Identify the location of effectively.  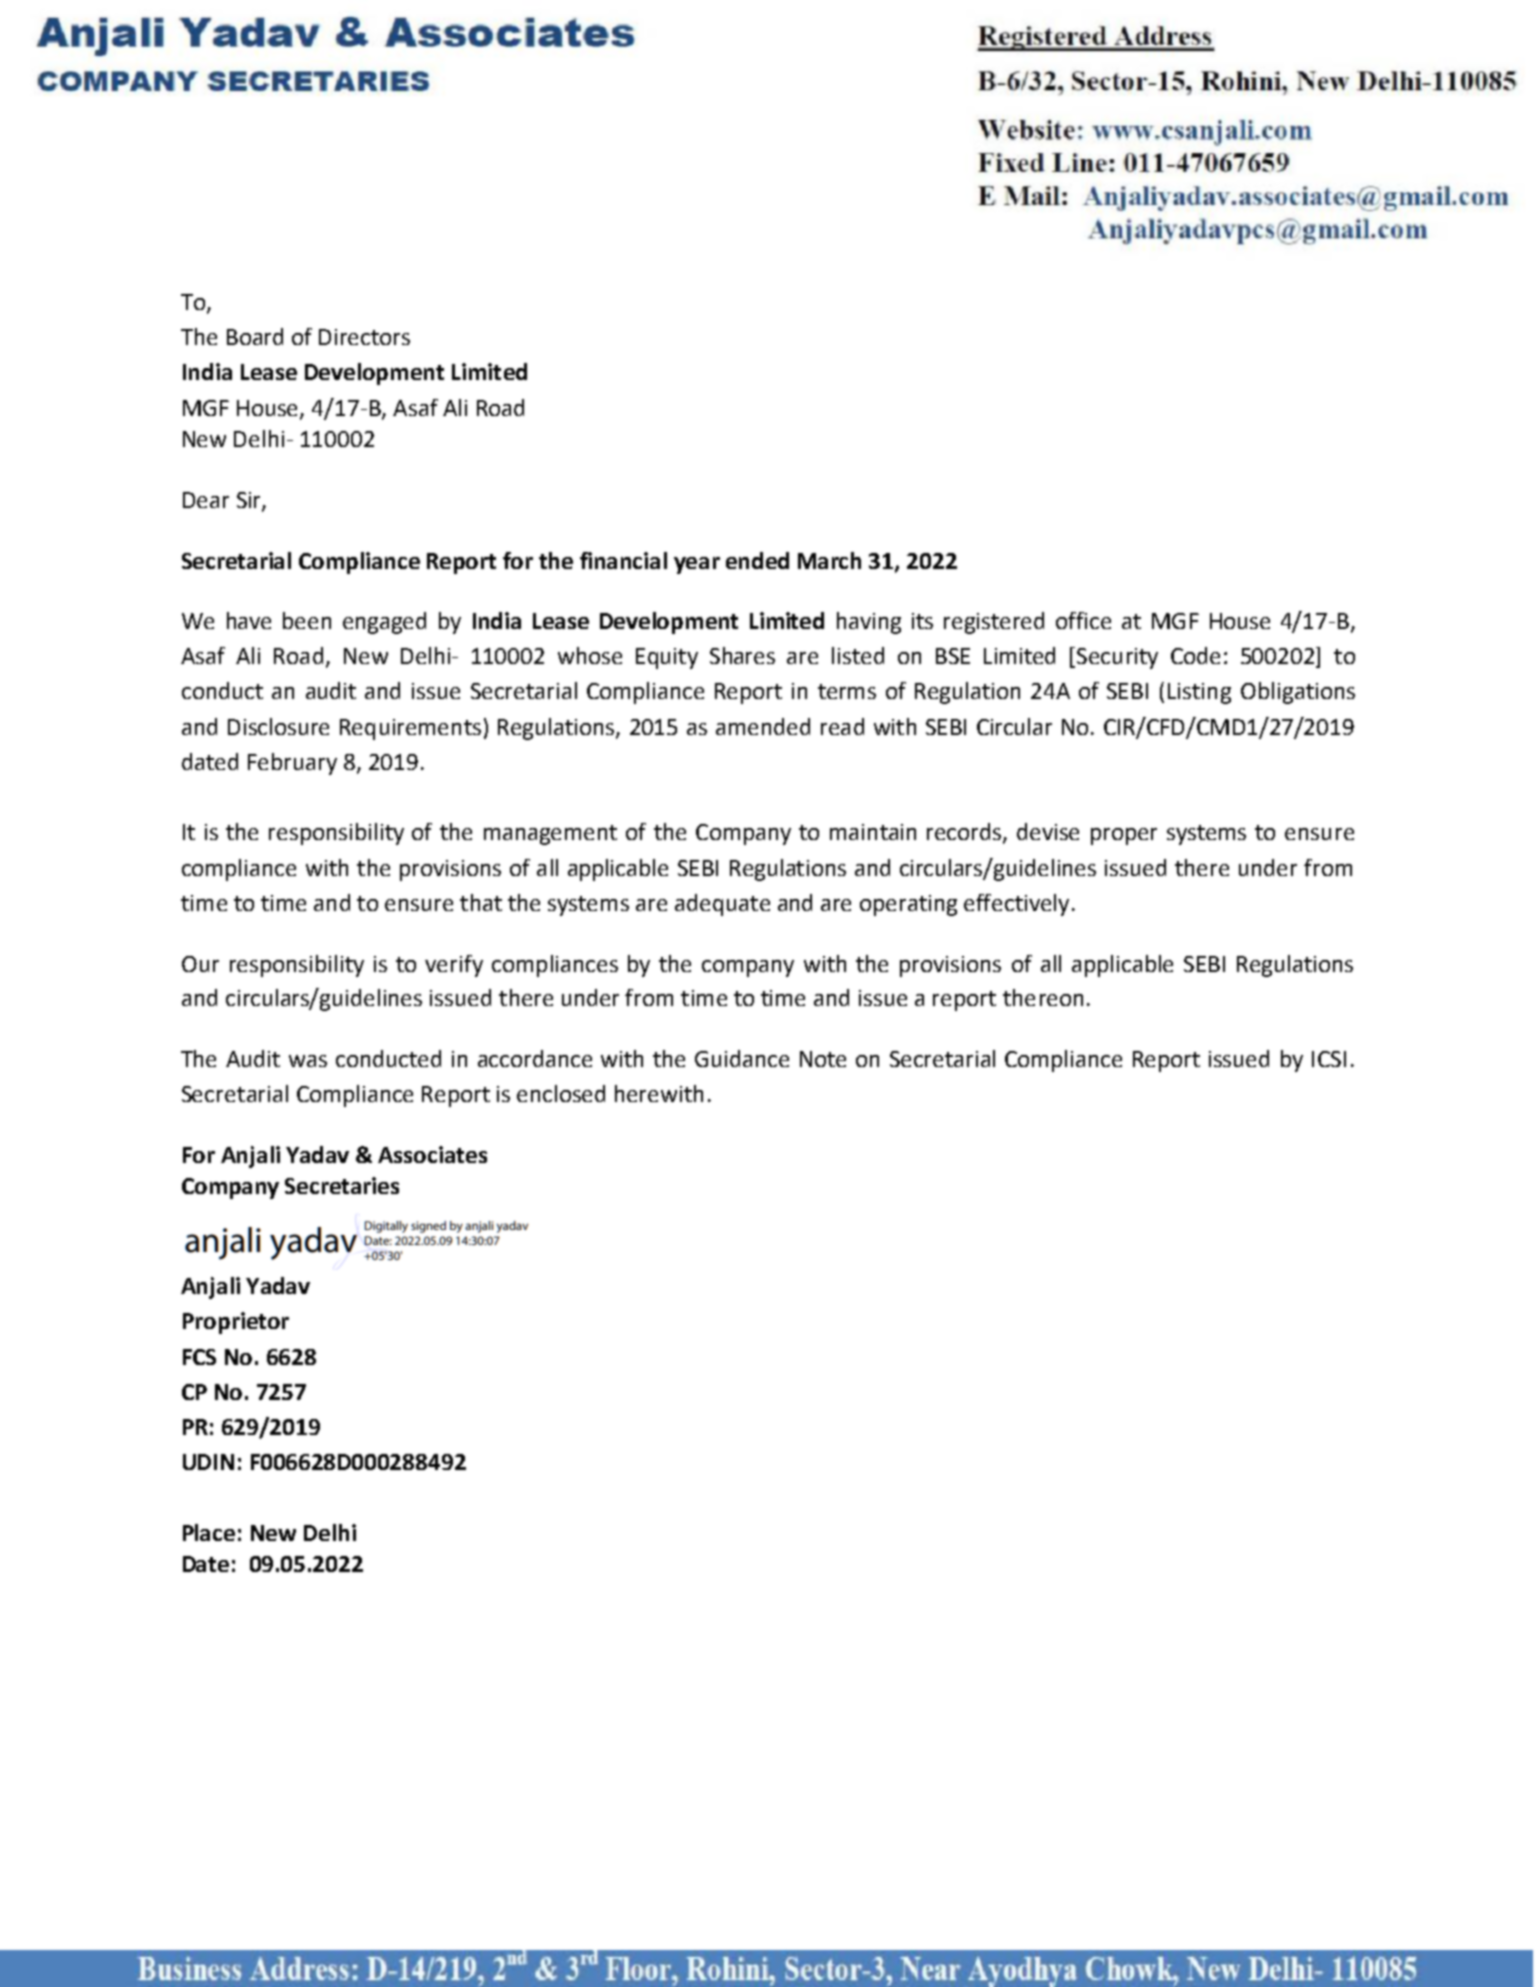
(1016, 905).
